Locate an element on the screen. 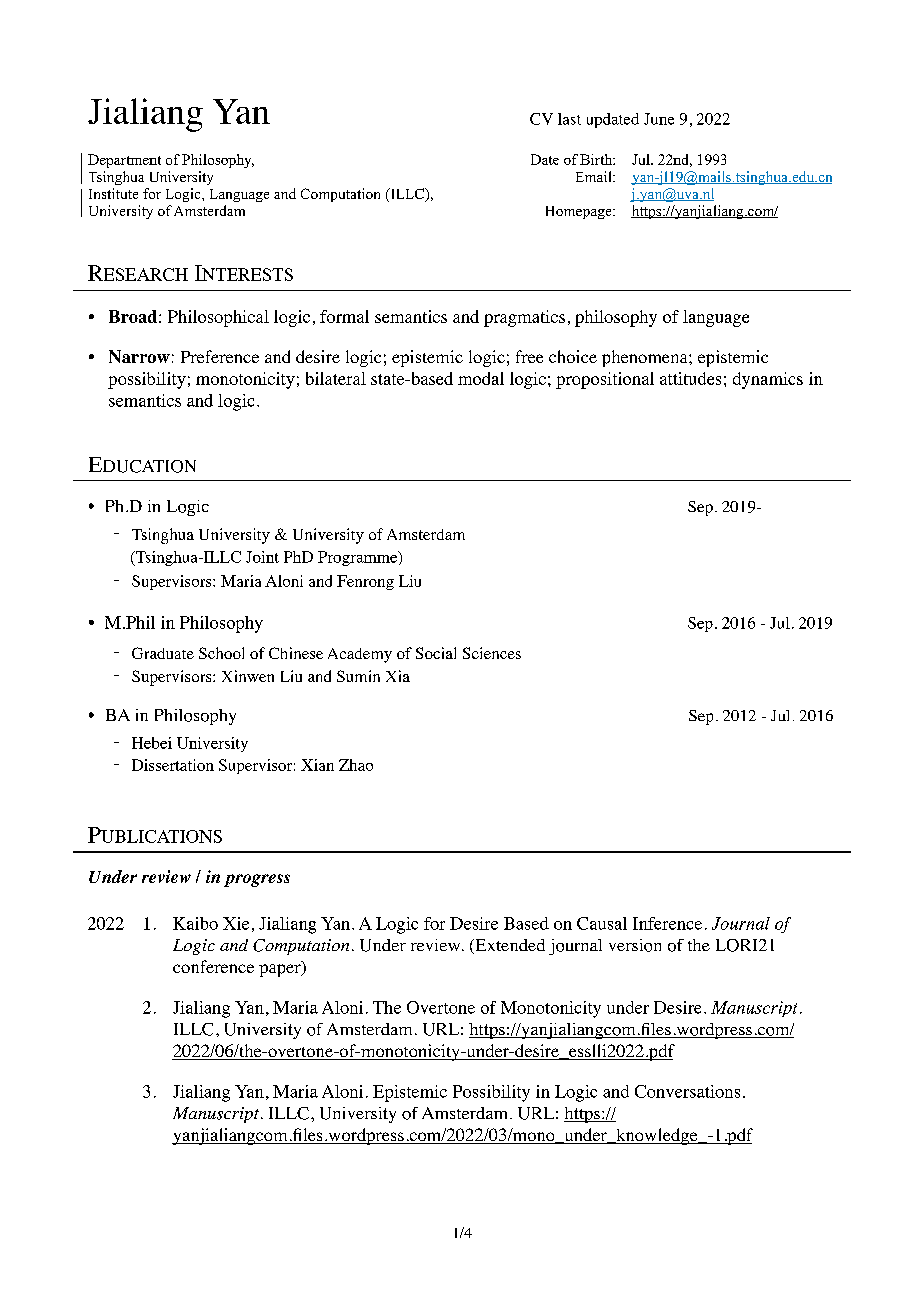 This screenshot has width=924, height=1308. Department is located at coordinates (124, 161).
